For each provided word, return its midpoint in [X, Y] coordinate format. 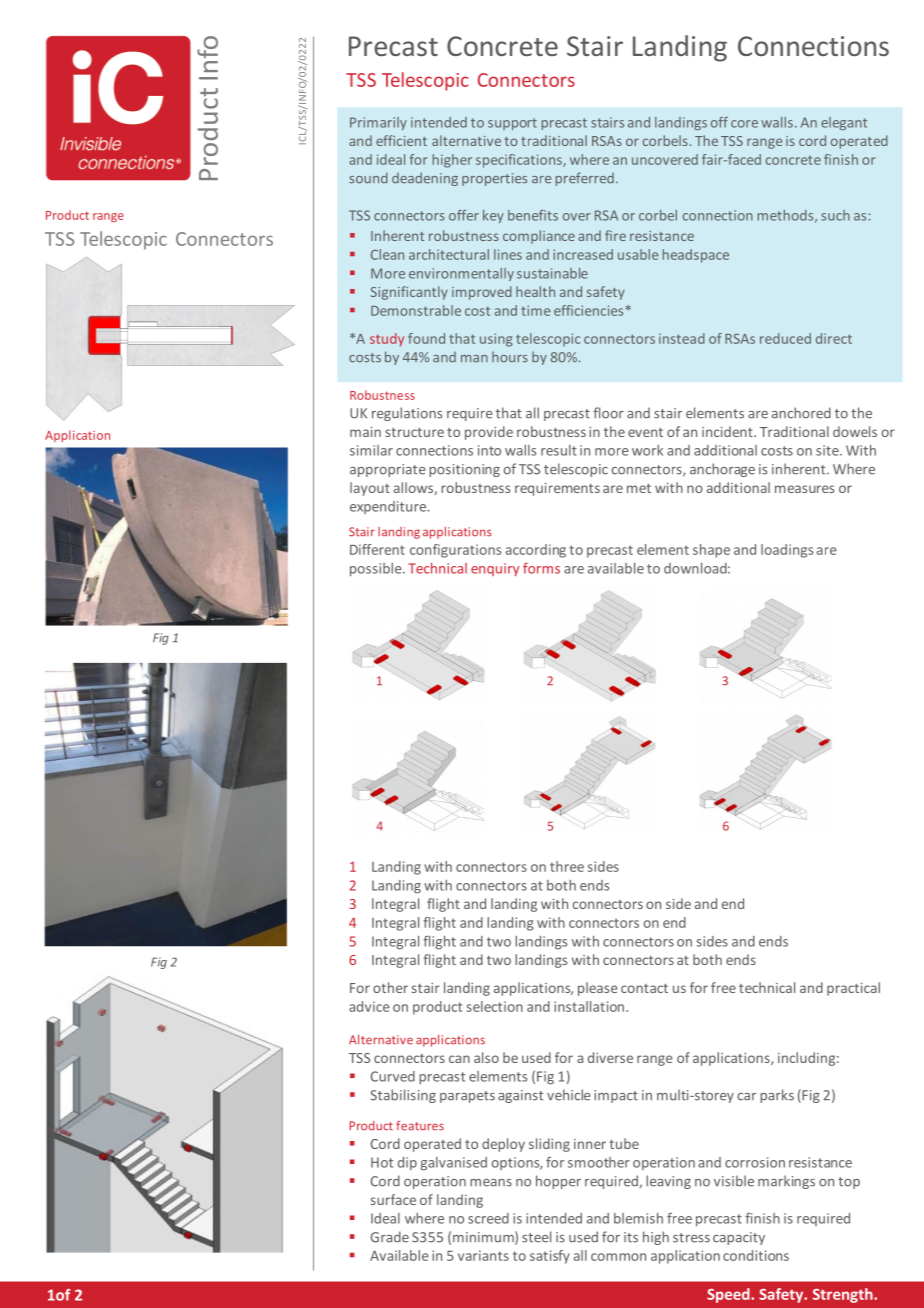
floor [608, 413]
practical [853, 989]
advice [369, 1006]
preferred [585, 179]
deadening [425, 179]
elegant [844, 123]
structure [414, 432]
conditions [756, 1255]
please [598, 989]
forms [541, 568]
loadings [787, 551]
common [618, 1257]
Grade [390, 1237]
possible [377, 569]
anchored [801, 413]
